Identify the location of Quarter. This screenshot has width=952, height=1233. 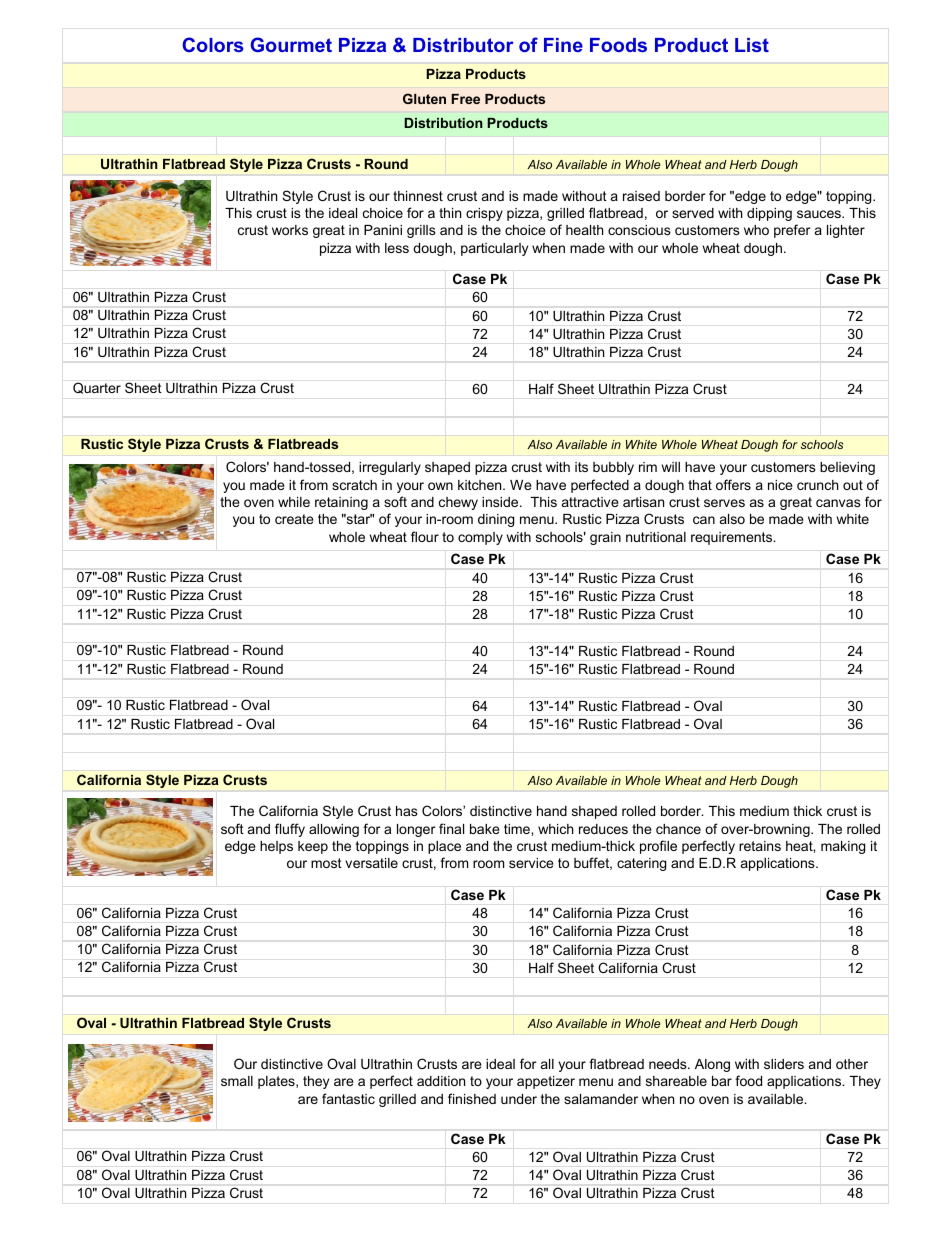
(97, 388).
